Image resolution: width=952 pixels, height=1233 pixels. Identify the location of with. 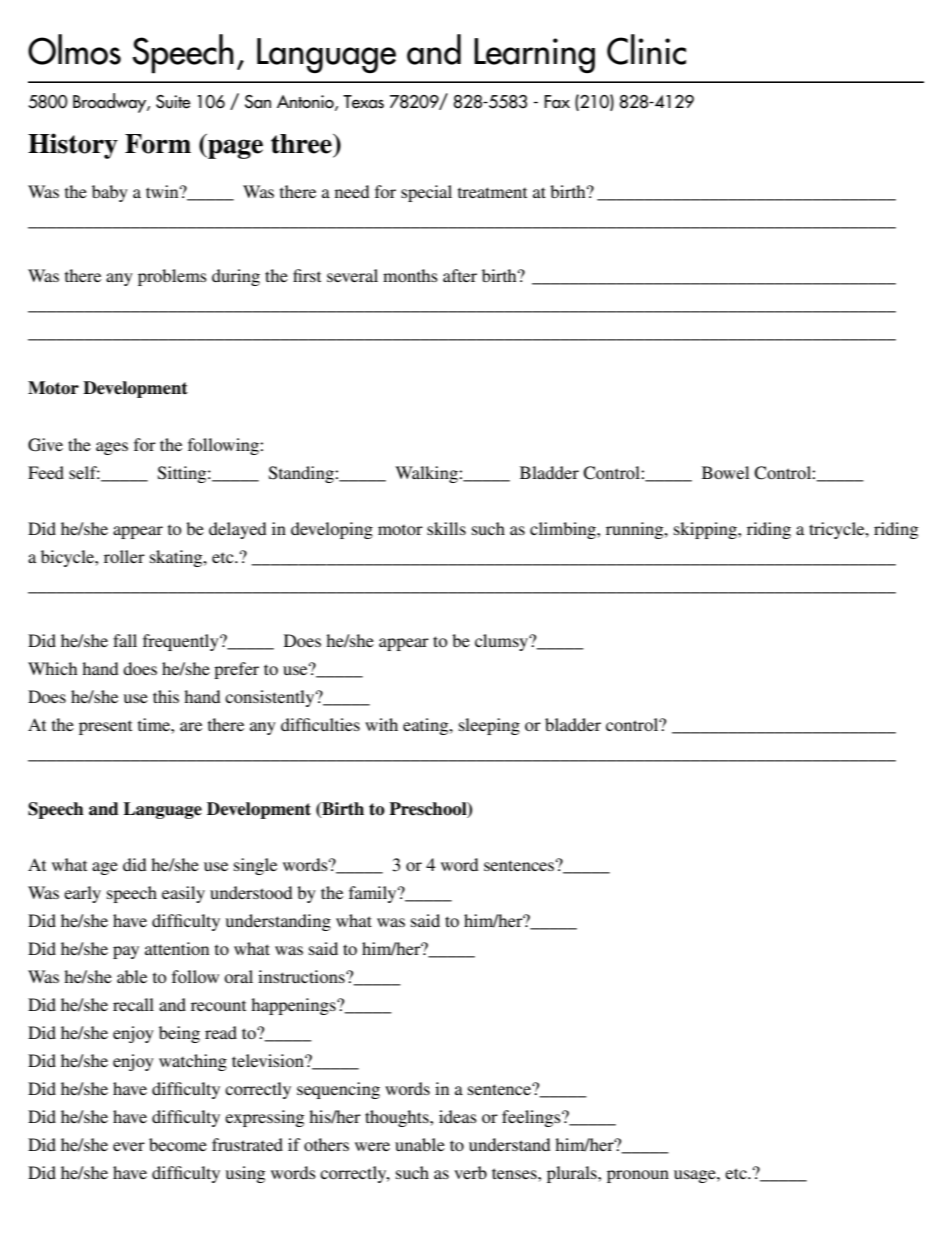
(381, 724).
